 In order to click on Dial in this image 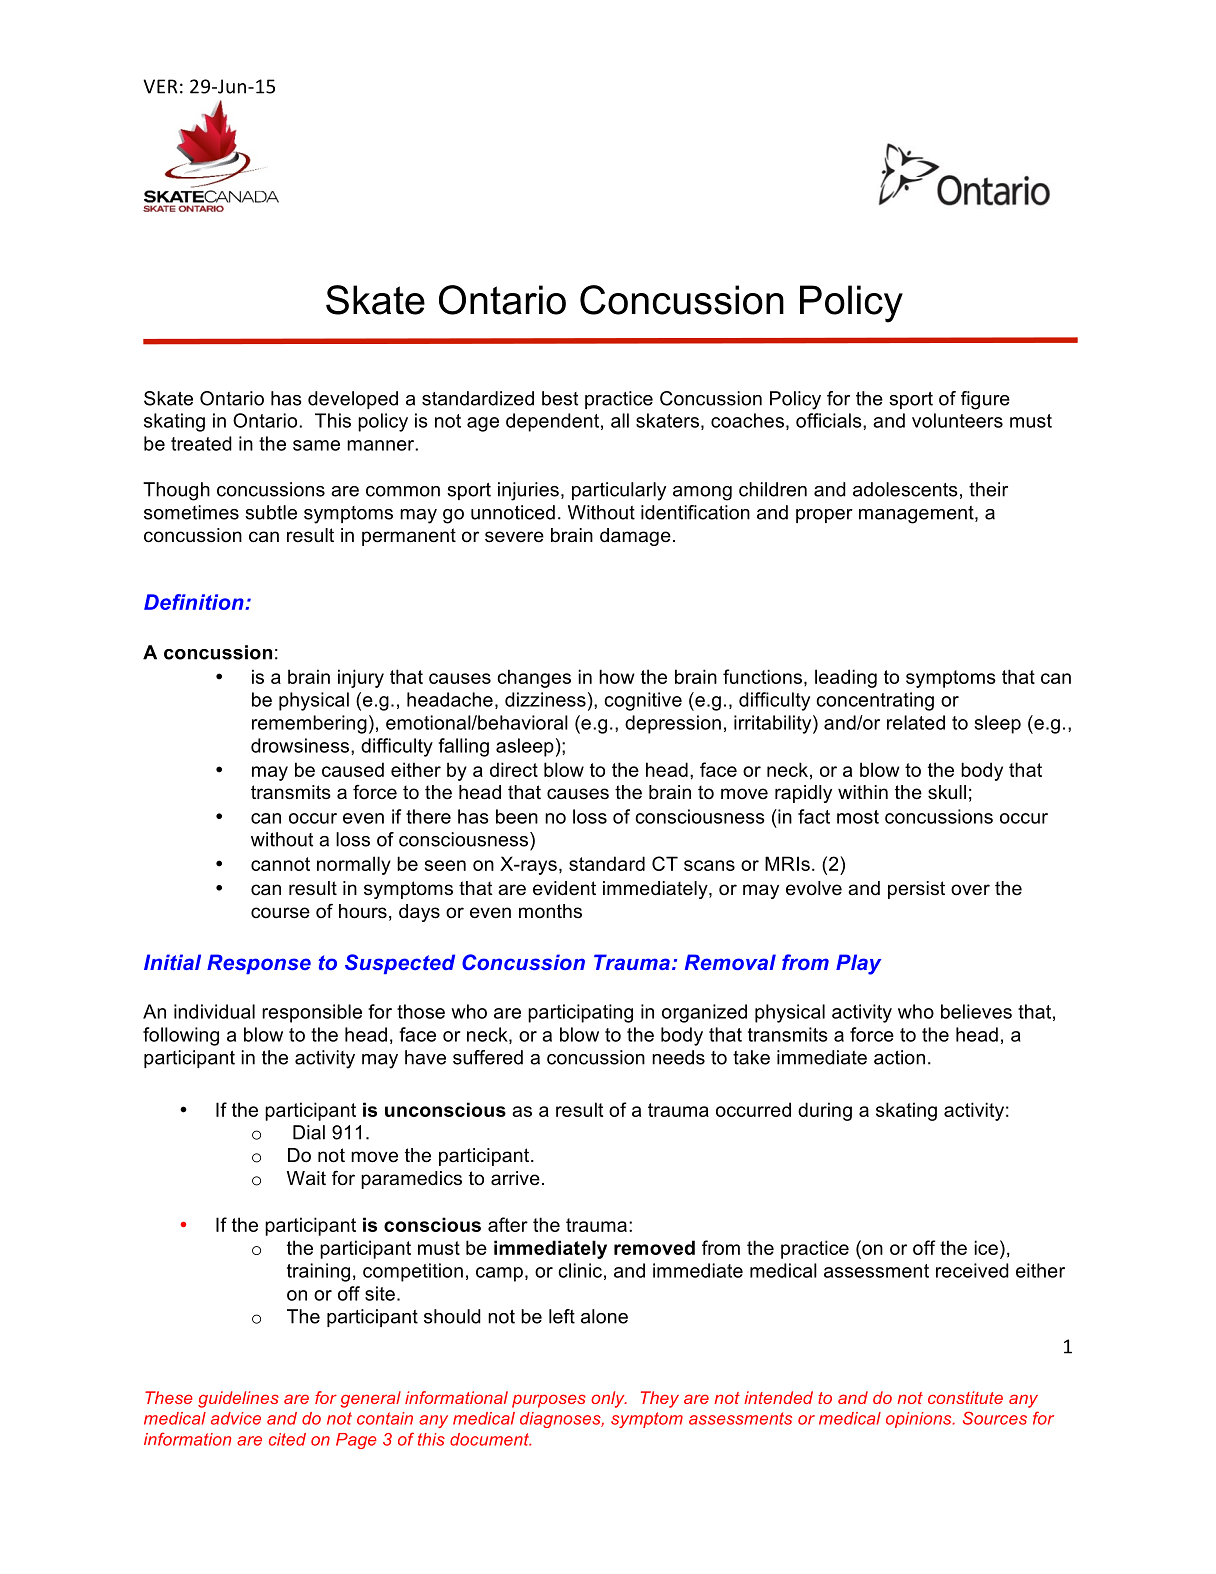, I will do `click(309, 1132)`.
